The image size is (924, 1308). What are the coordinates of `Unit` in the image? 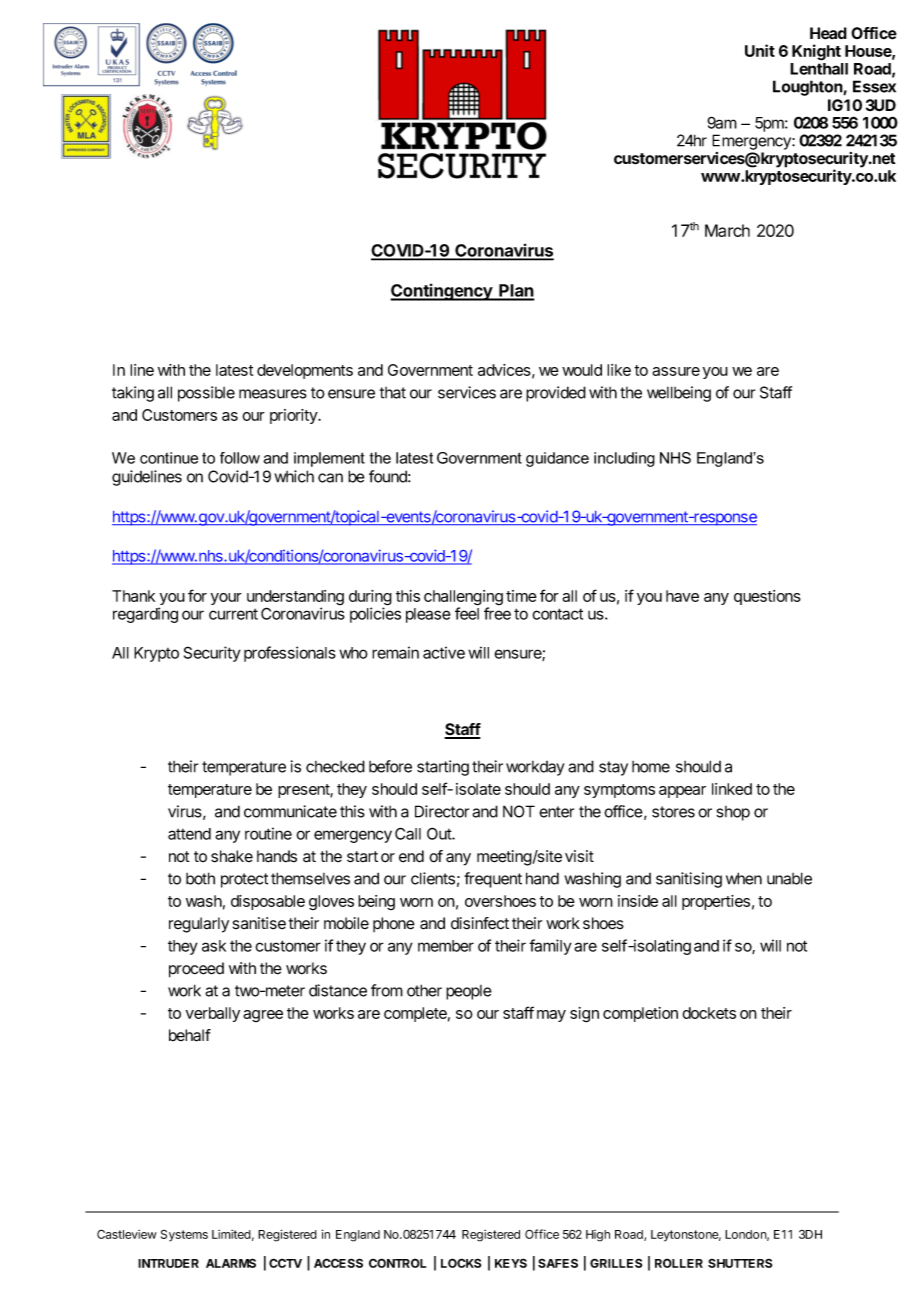 It's located at (760, 50).
